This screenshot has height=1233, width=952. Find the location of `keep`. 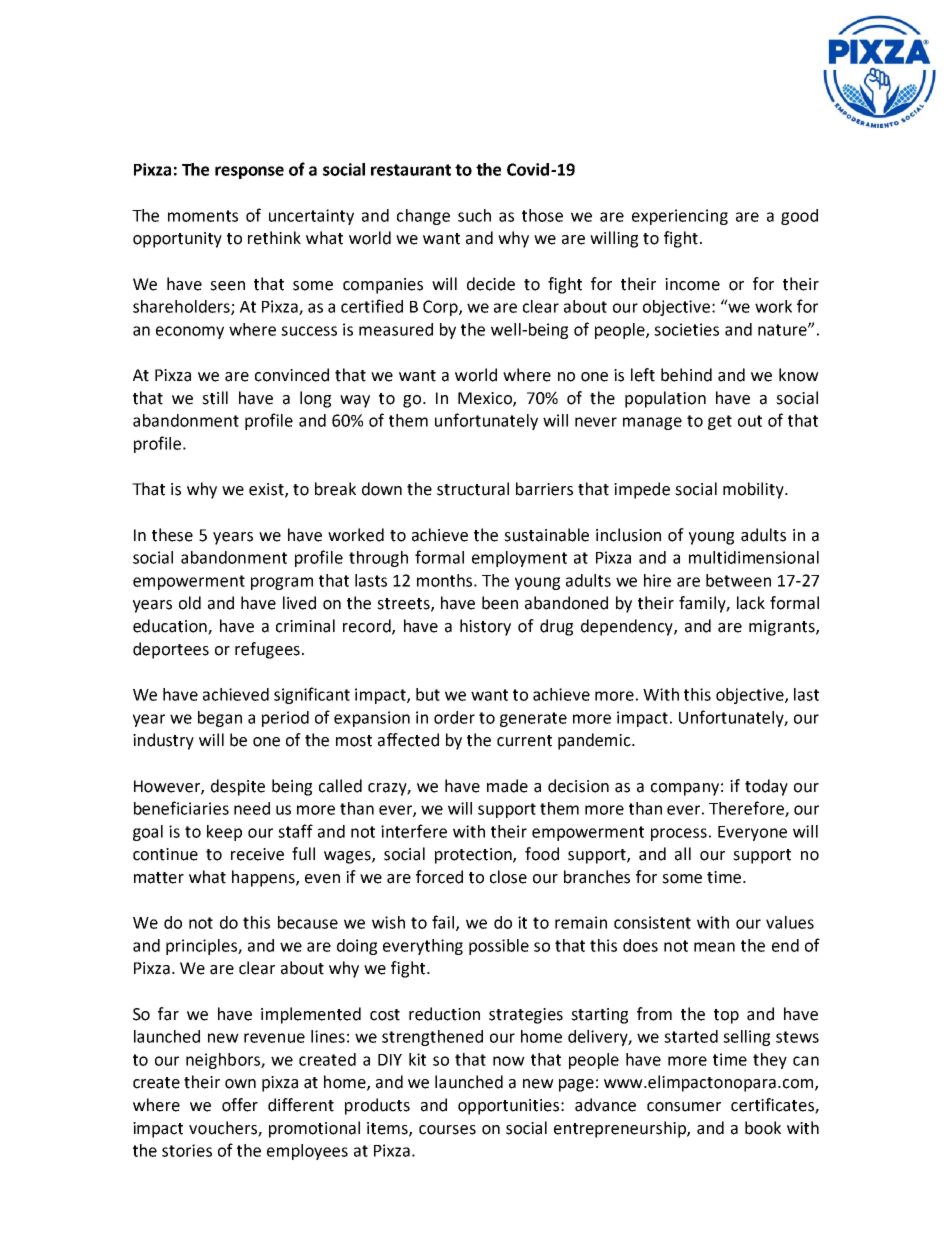

keep is located at coordinates (224, 833).
